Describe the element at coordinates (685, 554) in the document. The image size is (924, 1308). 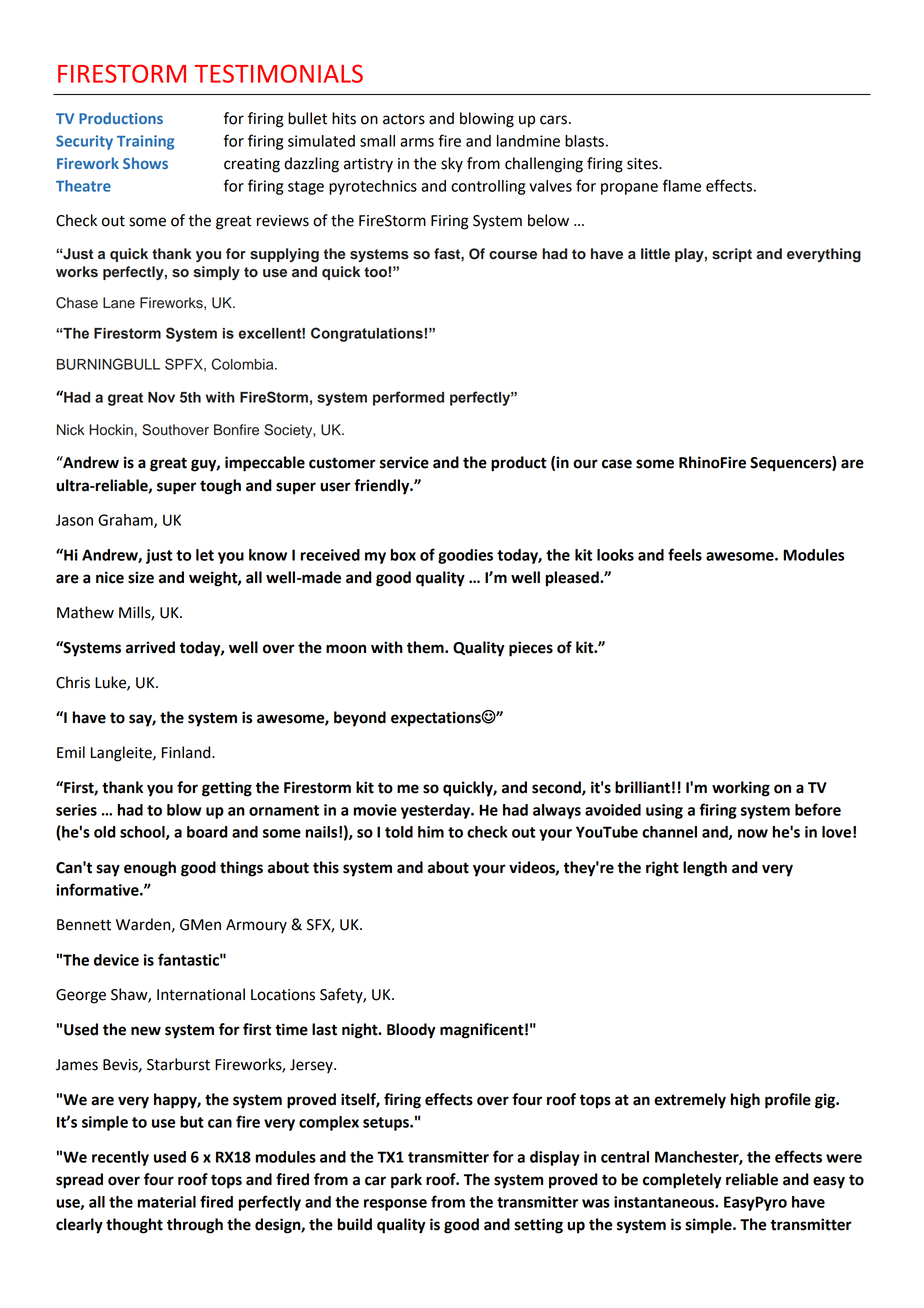
I see `feels` at that location.
